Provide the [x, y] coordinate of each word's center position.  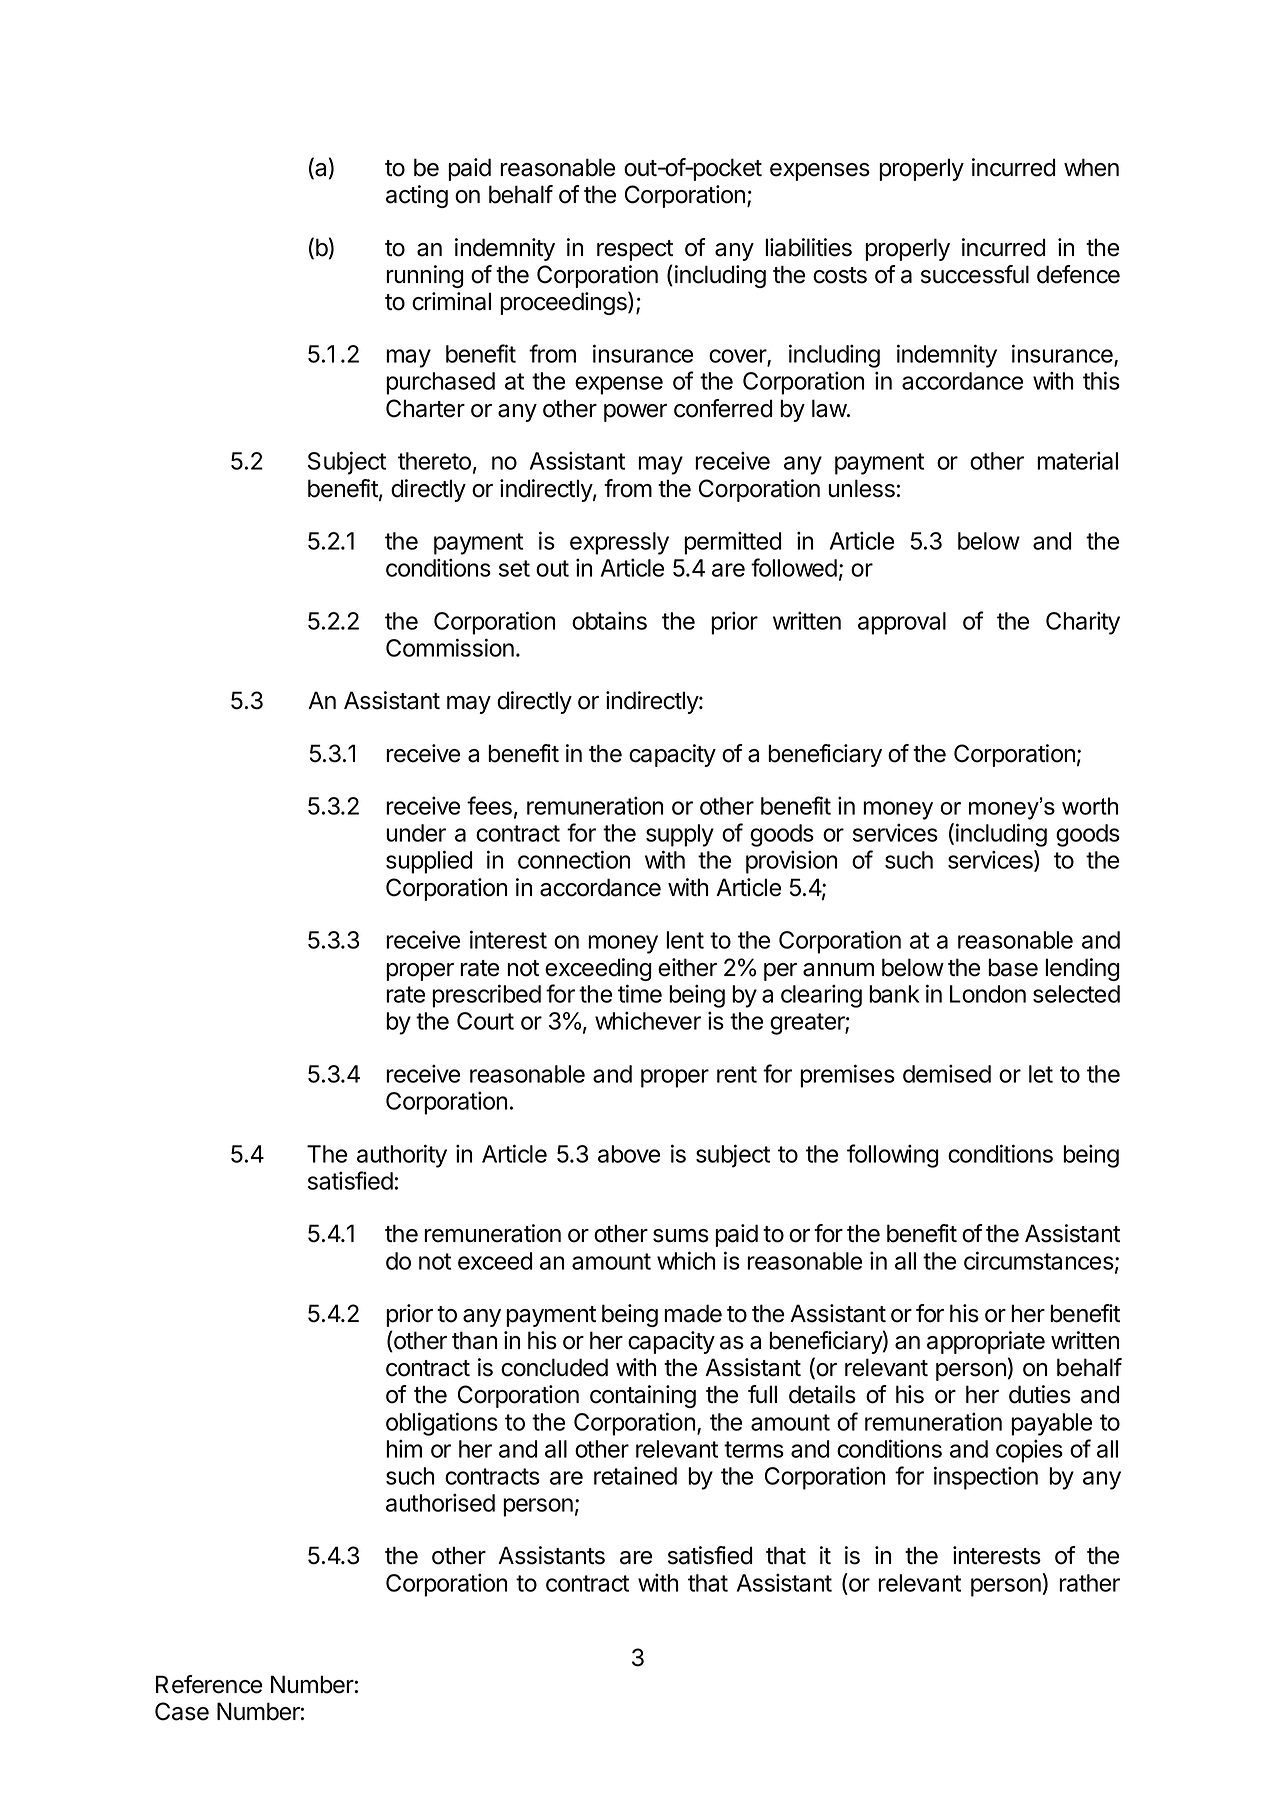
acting [417, 196]
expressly [619, 543]
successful [975, 274]
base [1013, 967]
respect [635, 250]
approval [902, 623]
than [474, 1340]
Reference [209, 1684]
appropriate [986, 1342]
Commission [450, 647]
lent [685, 940]
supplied [429, 862]
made [693, 1313]
